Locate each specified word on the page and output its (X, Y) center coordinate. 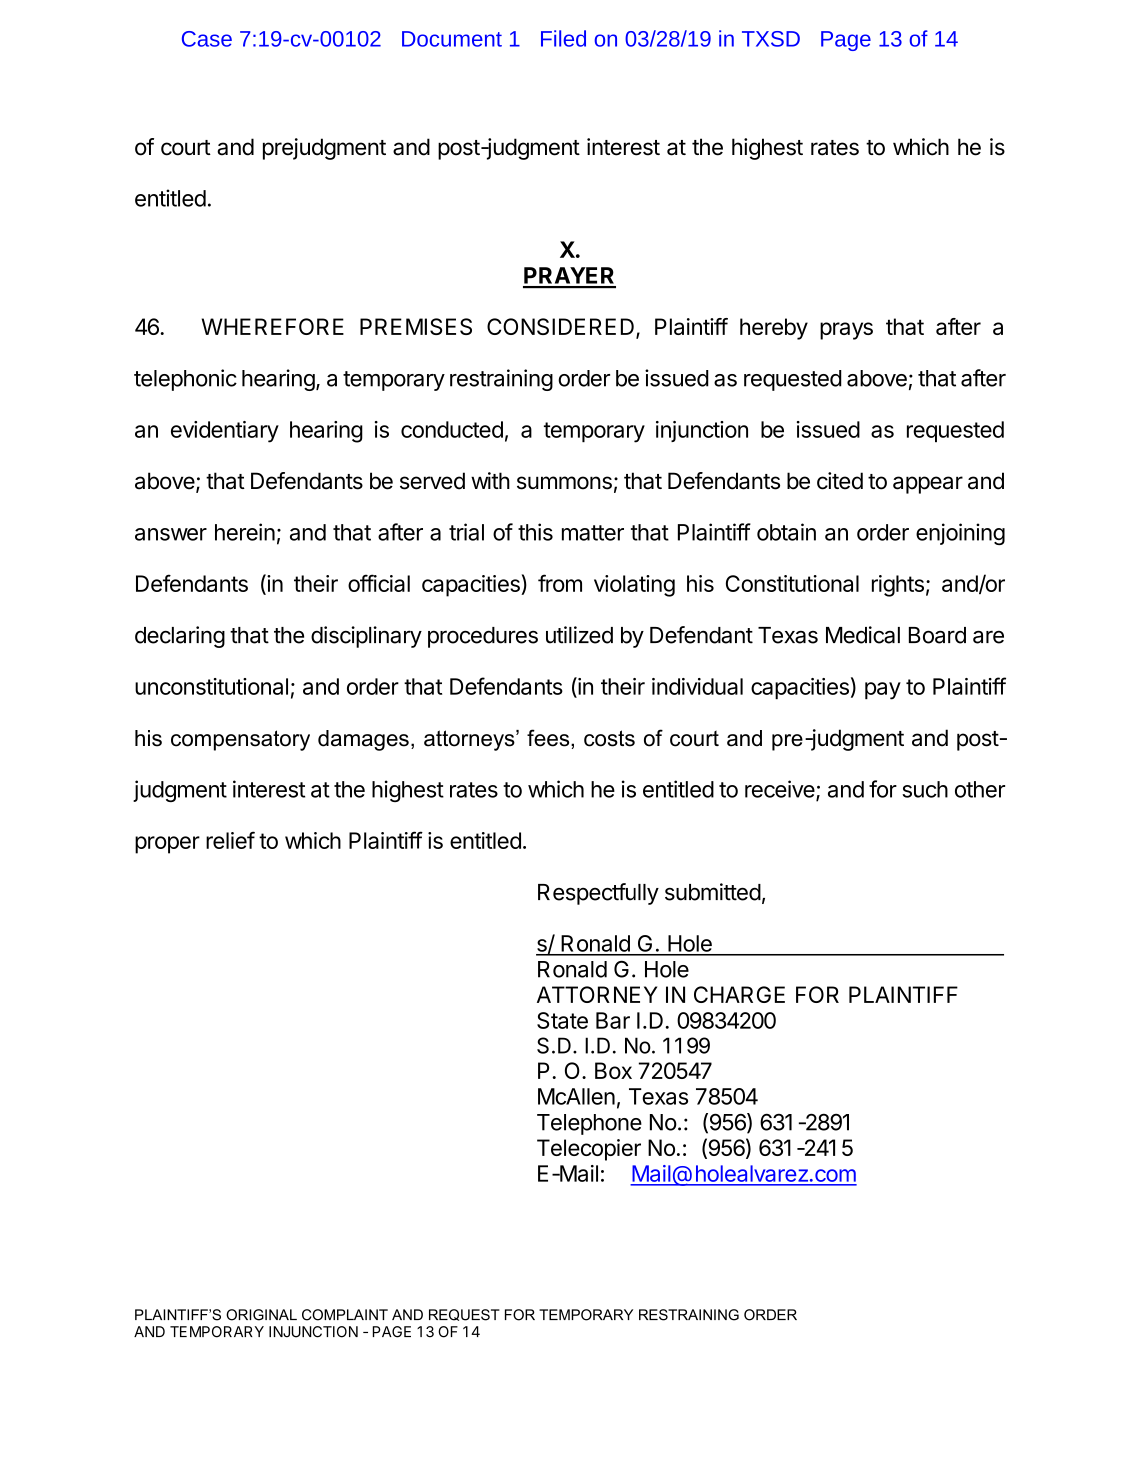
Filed (563, 38)
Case (207, 39)
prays (846, 331)
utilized (579, 635)
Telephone (589, 1124)
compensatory (240, 740)
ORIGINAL (261, 1315)
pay (883, 691)
